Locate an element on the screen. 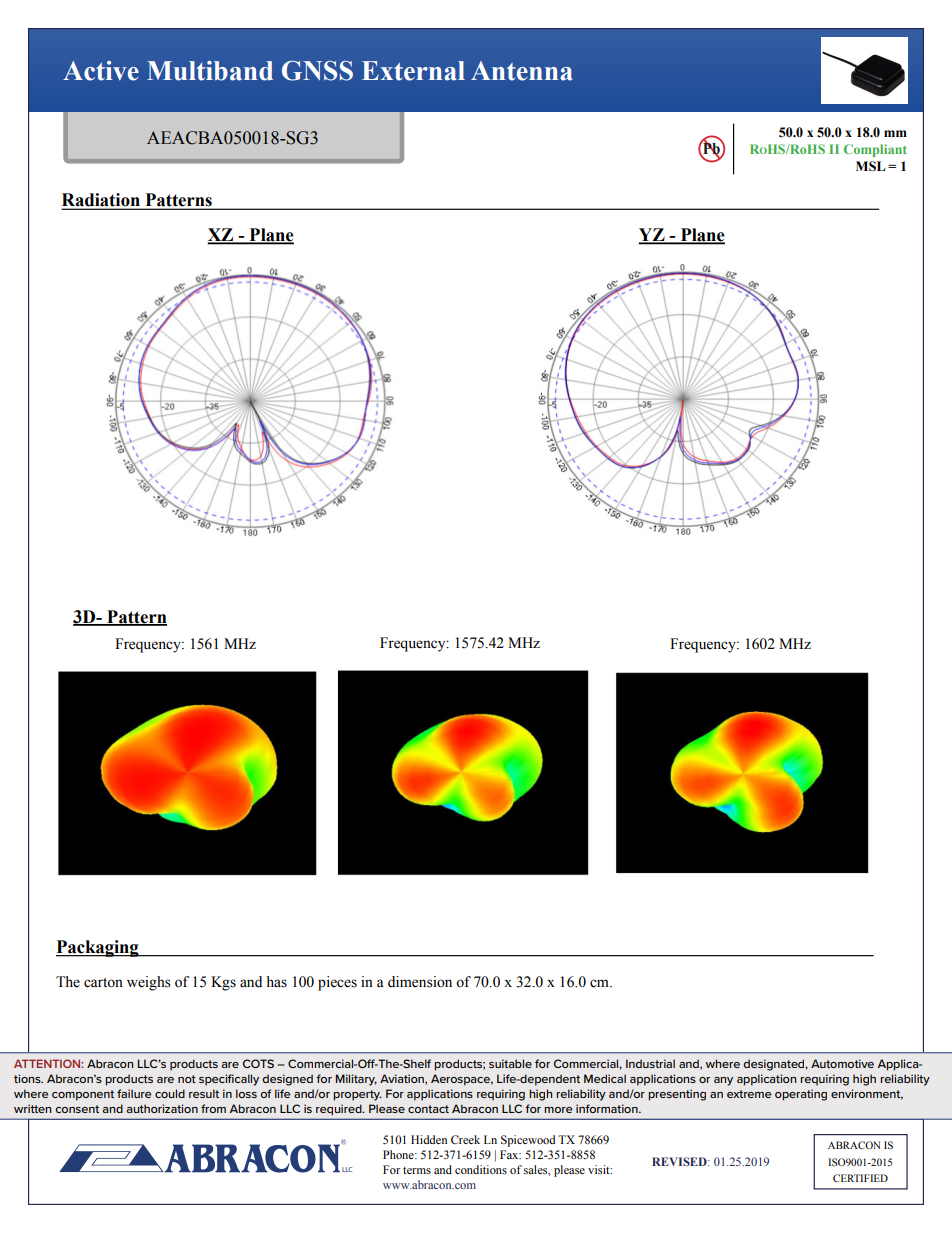 This screenshot has height=1233, width=952. Packaging is located at coordinates (98, 948).
